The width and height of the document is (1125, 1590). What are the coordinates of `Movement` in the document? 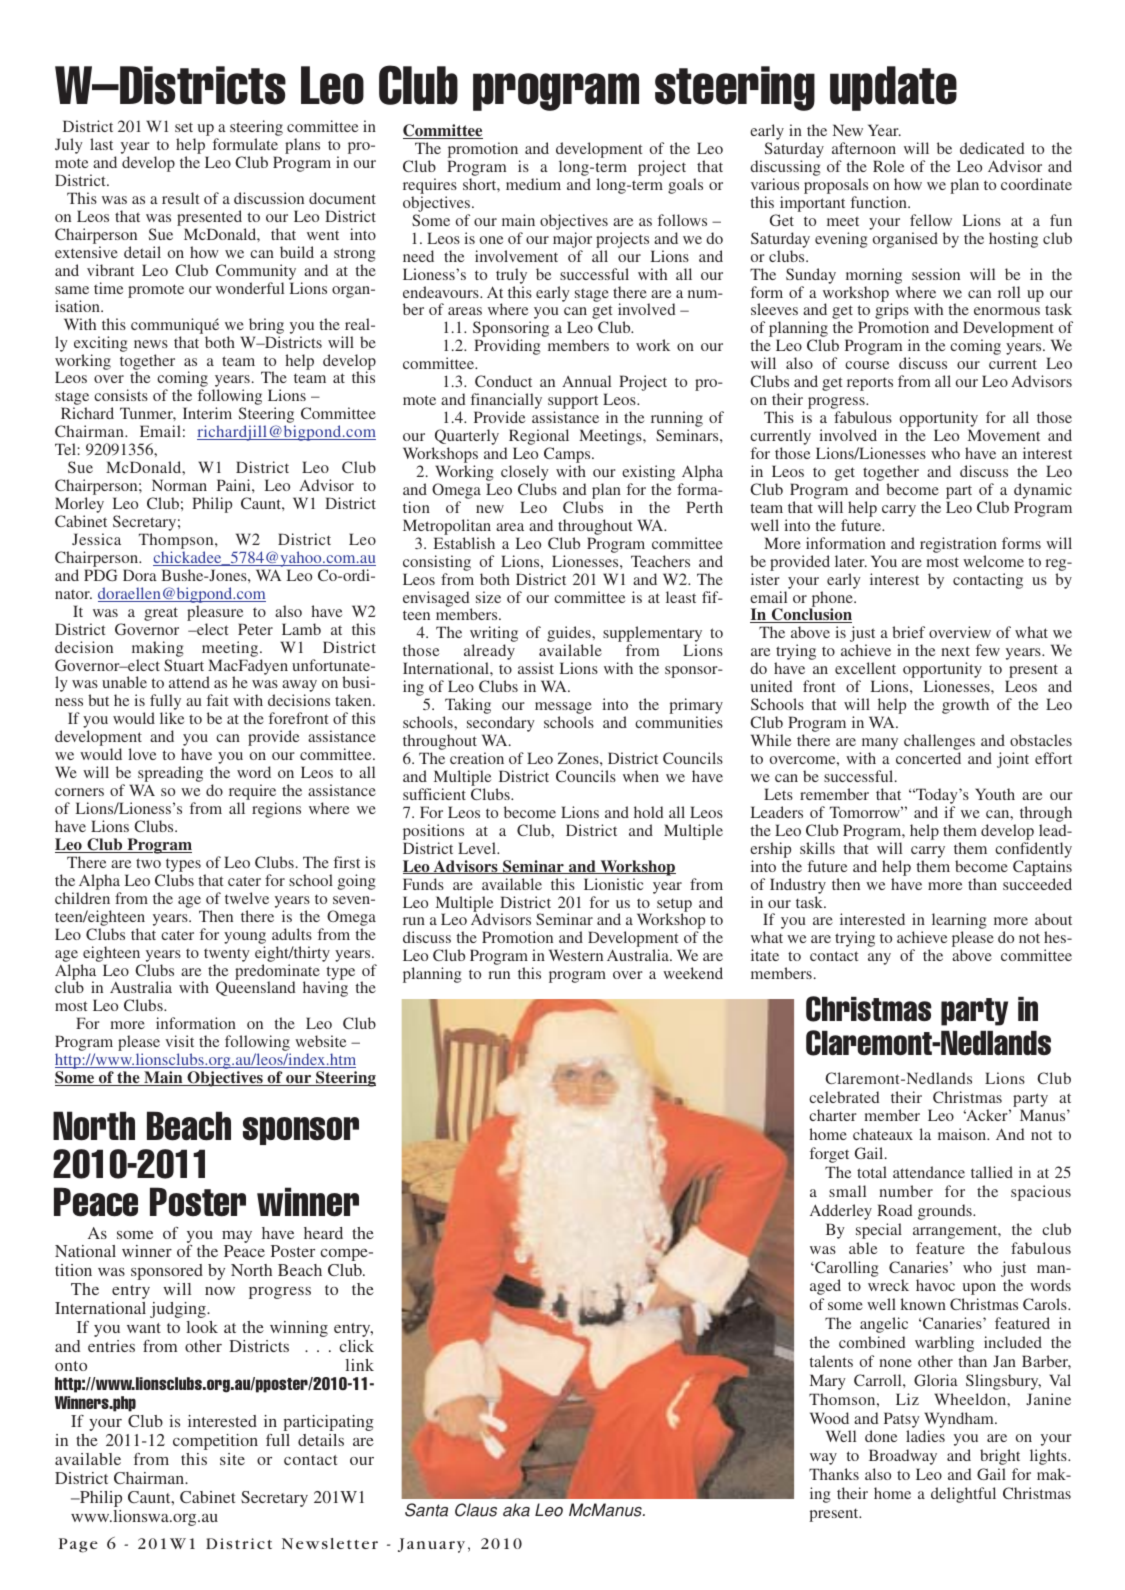 It's located at (1004, 435).
